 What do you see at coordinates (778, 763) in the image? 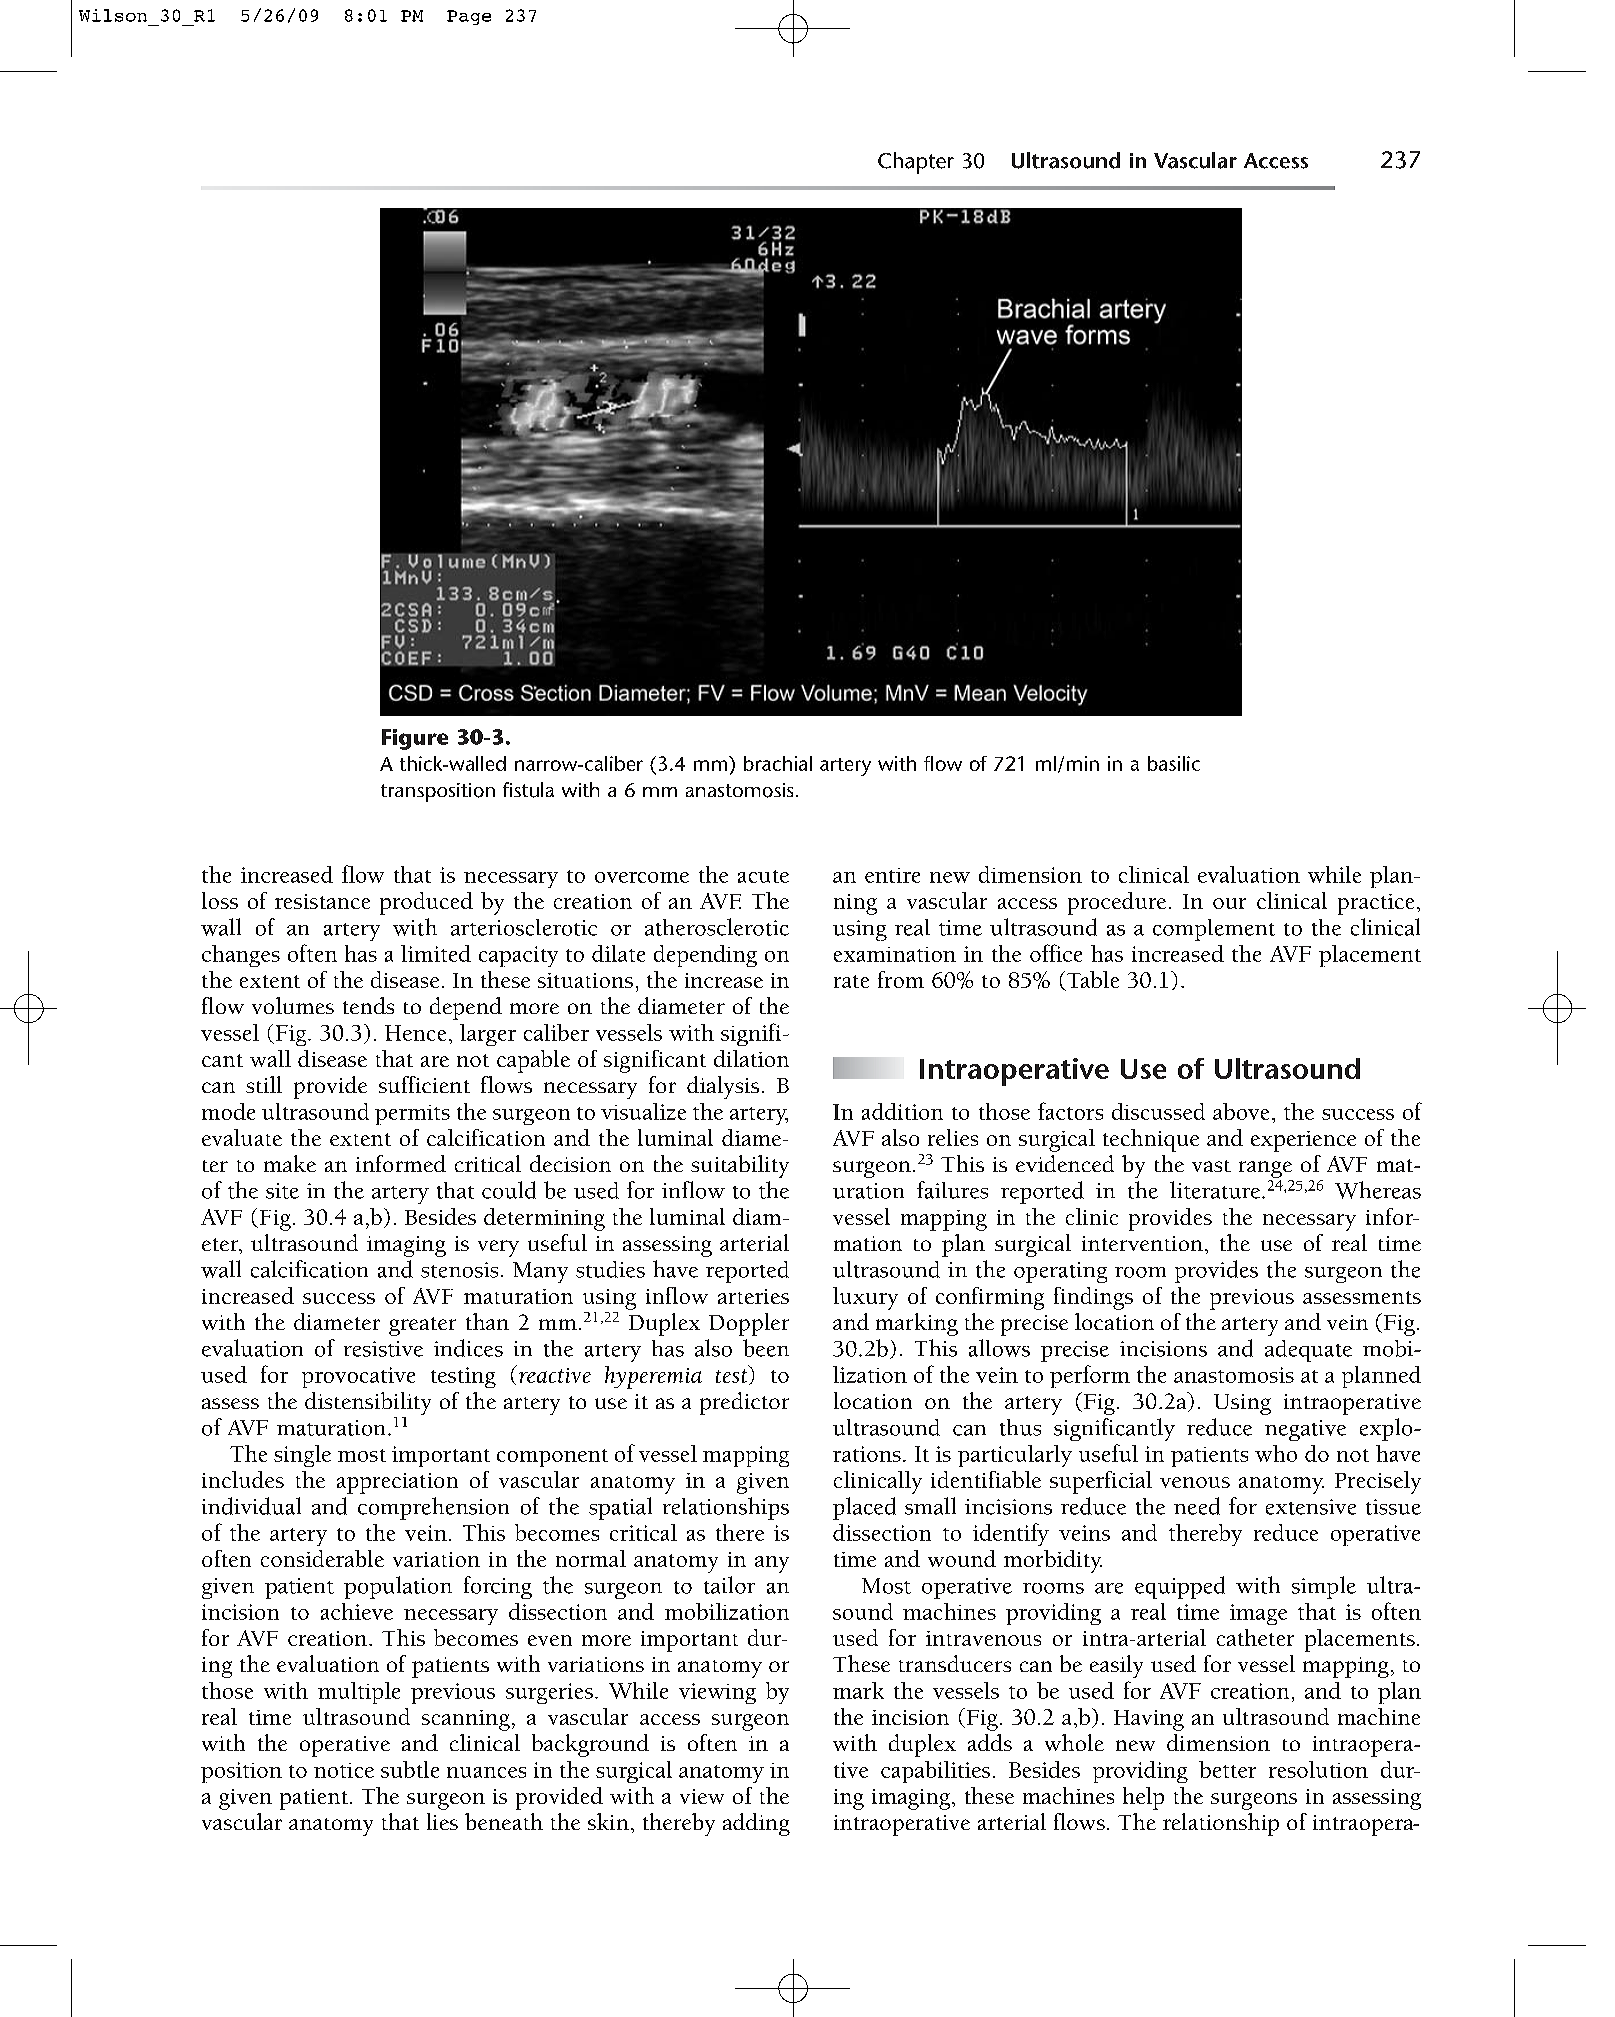
I see `brachial` at bounding box center [778, 763].
